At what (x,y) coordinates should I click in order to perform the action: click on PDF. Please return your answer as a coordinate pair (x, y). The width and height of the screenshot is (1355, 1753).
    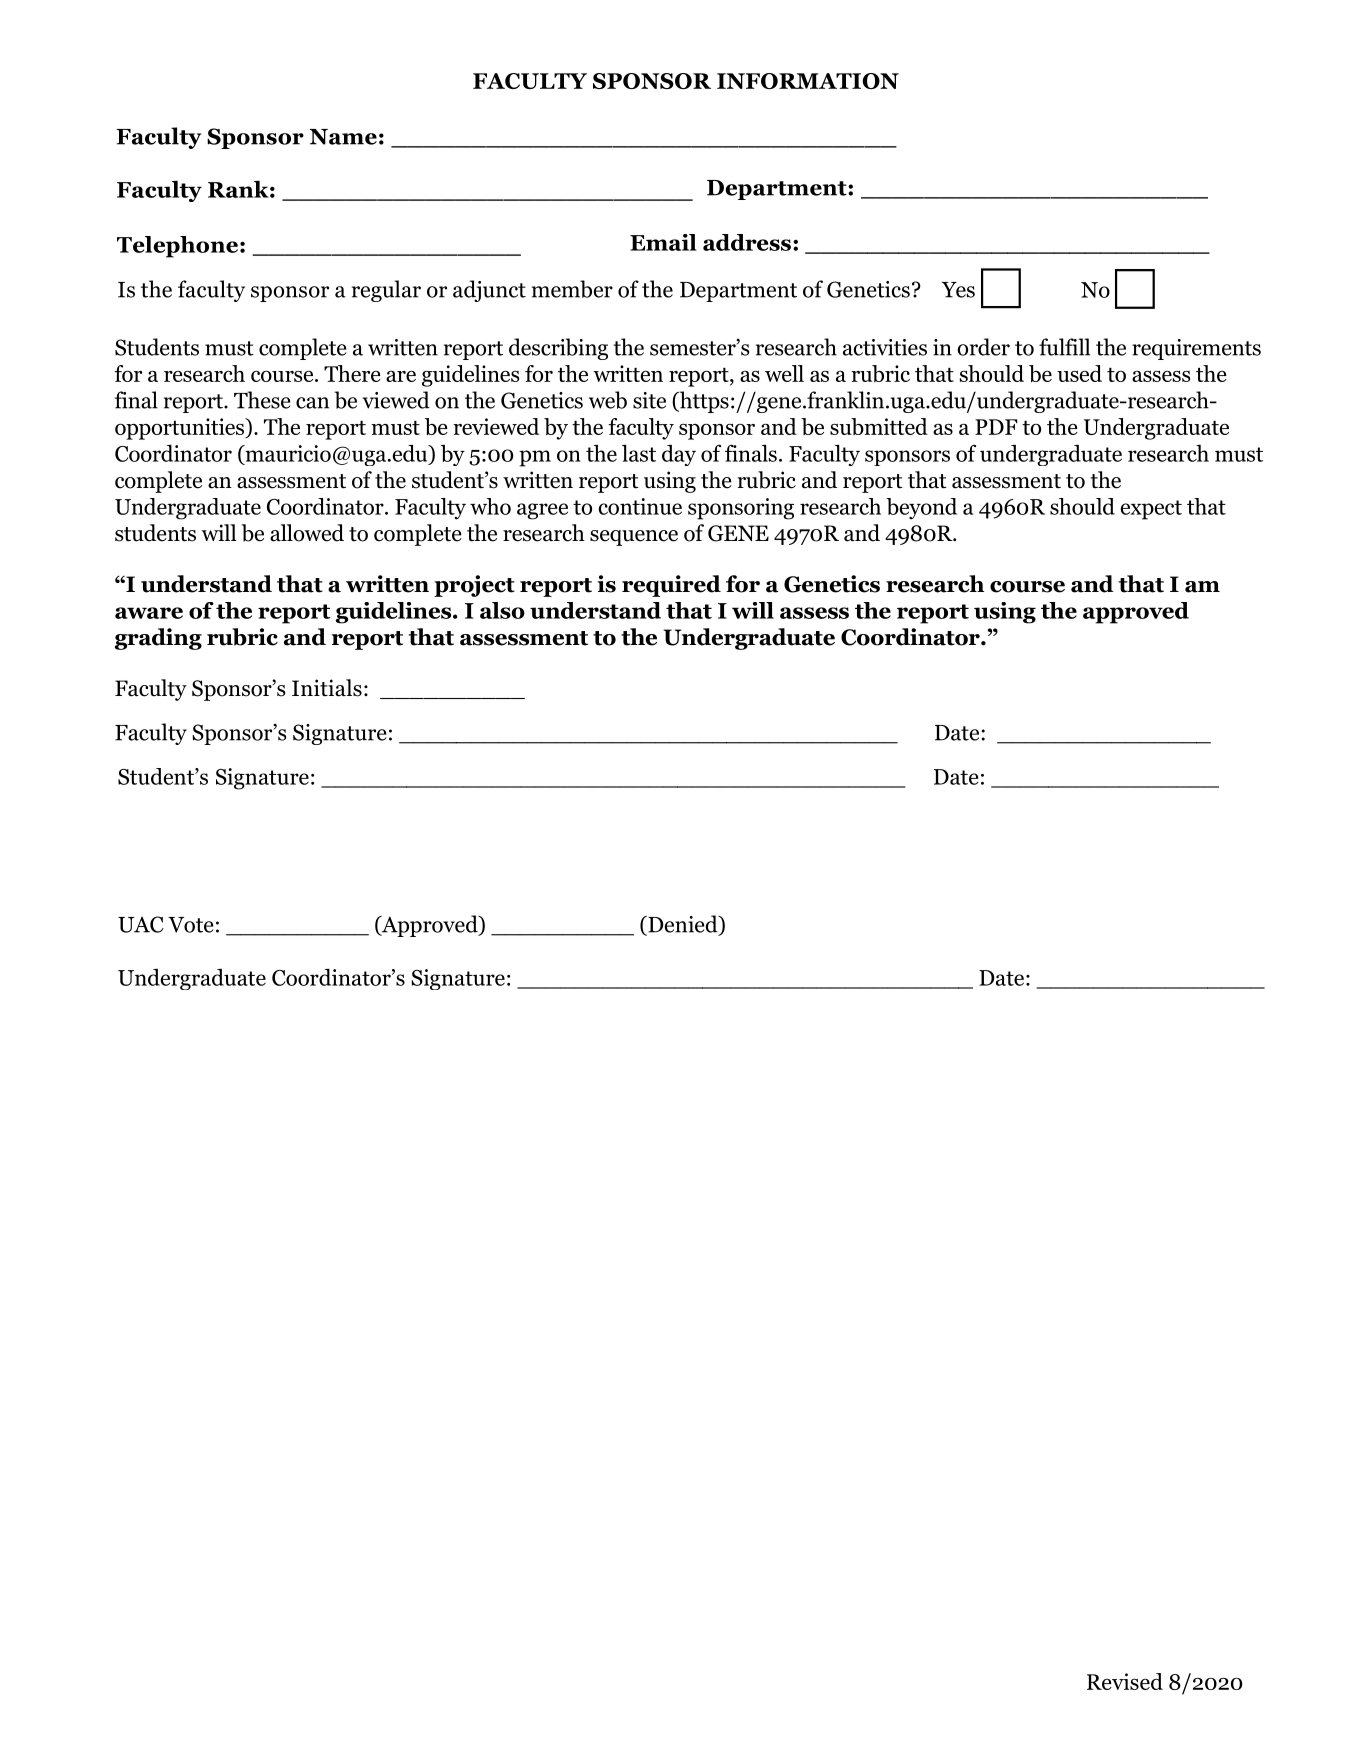
    Looking at the image, I should click on (996, 427).
